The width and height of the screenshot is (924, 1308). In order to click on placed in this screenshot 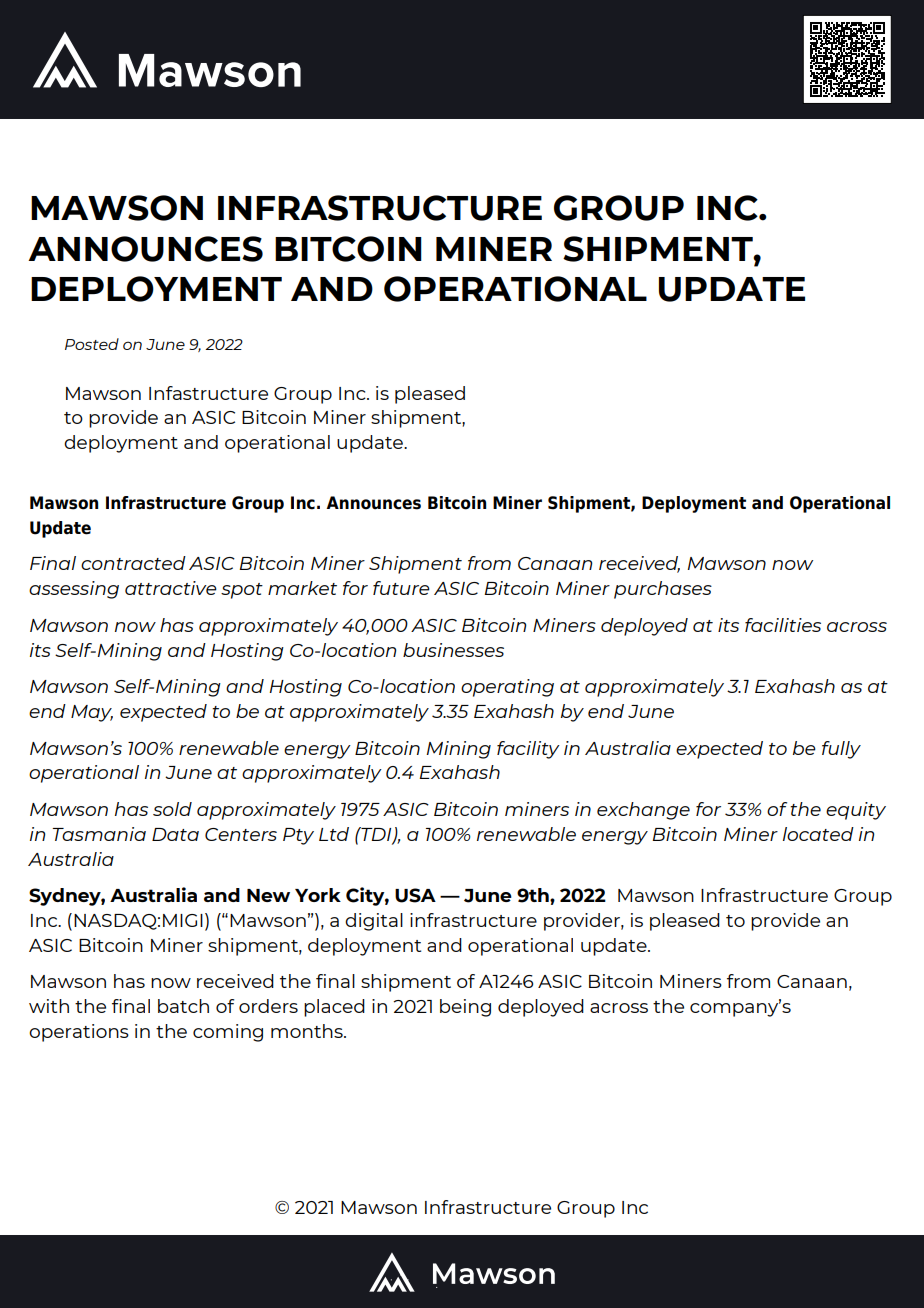, I will do `click(334, 1008)`.
